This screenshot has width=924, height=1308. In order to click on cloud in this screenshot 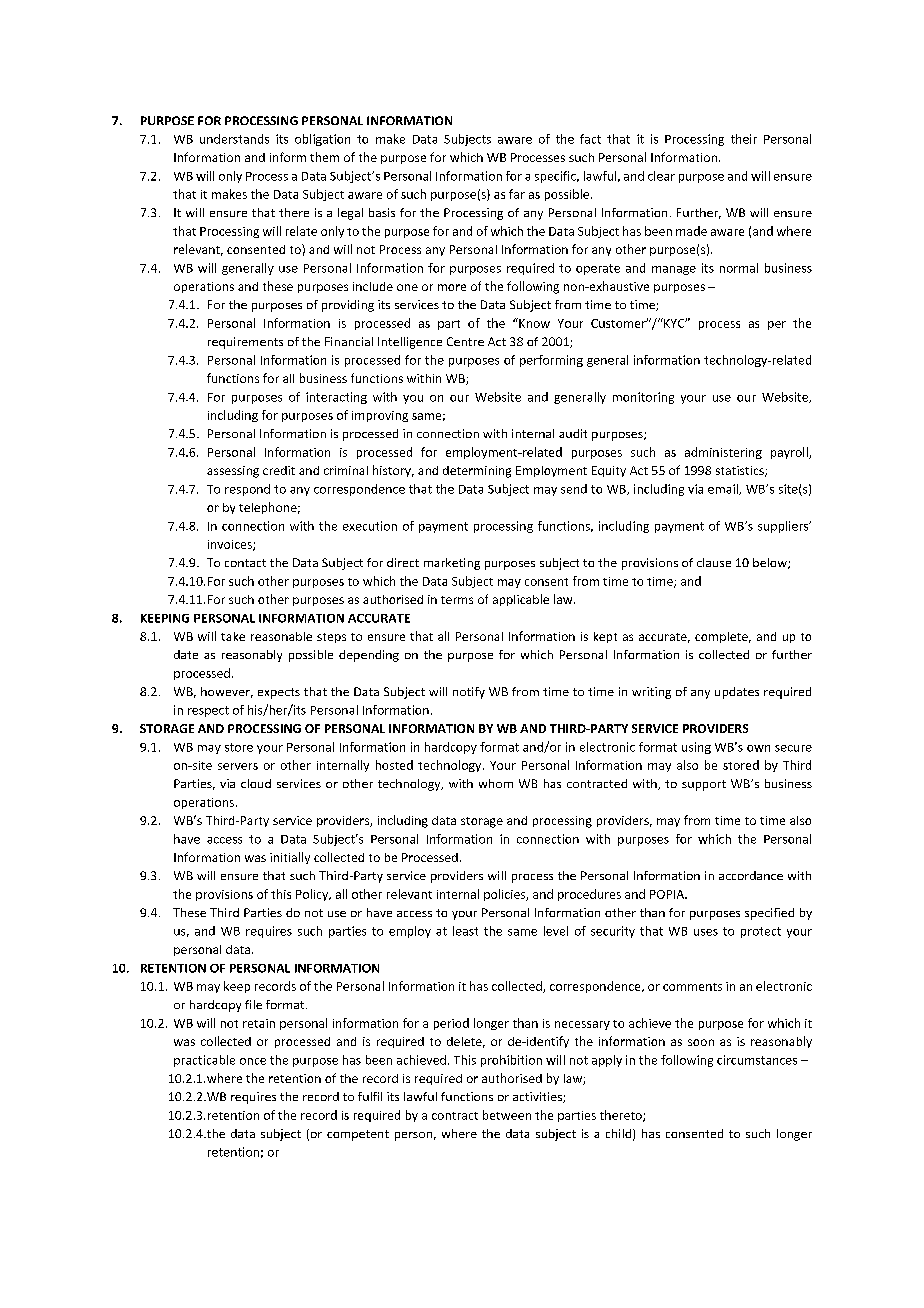, I will do `click(256, 783)`.
